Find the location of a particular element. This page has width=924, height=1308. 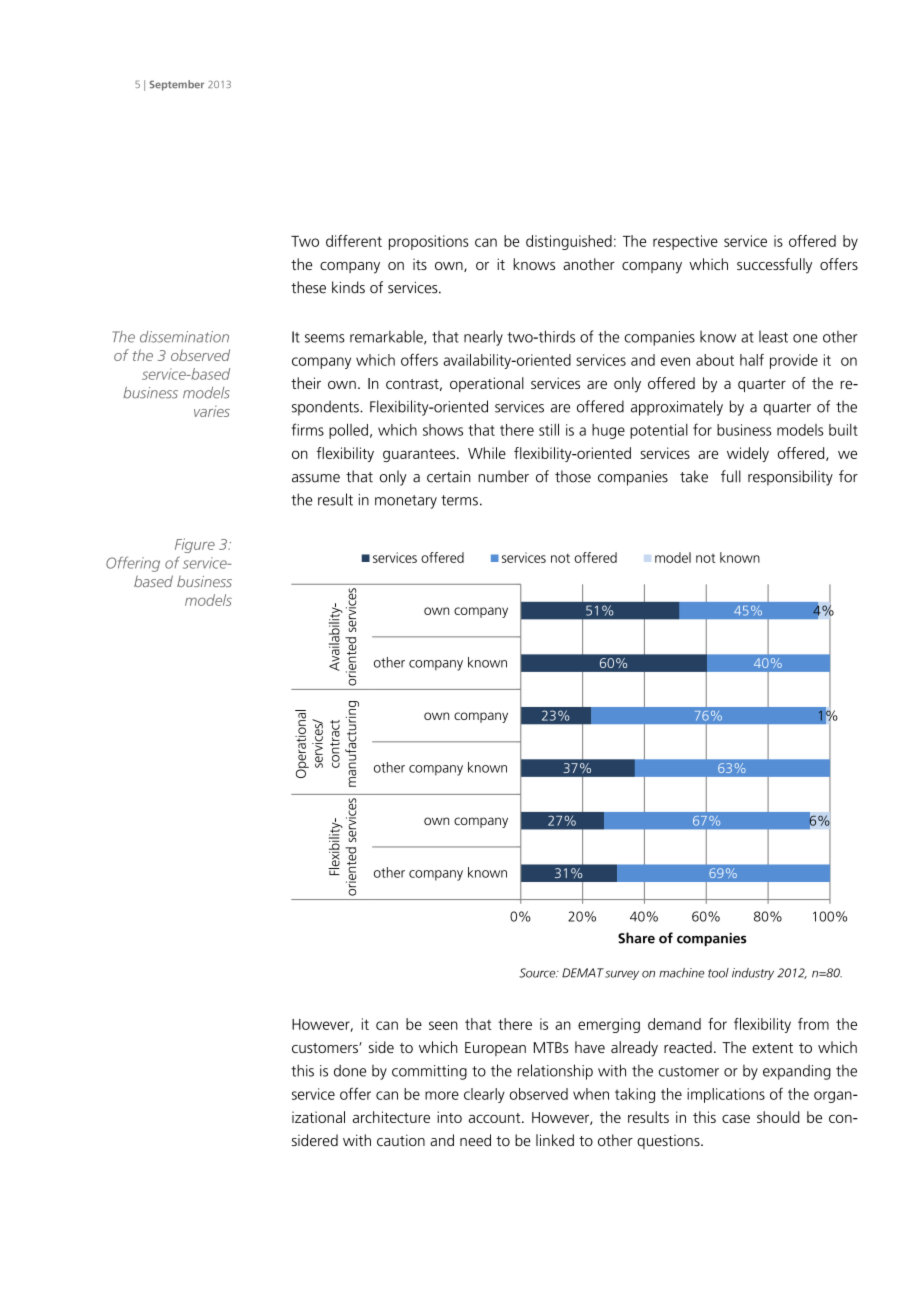

Figure is located at coordinates (195, 545).
